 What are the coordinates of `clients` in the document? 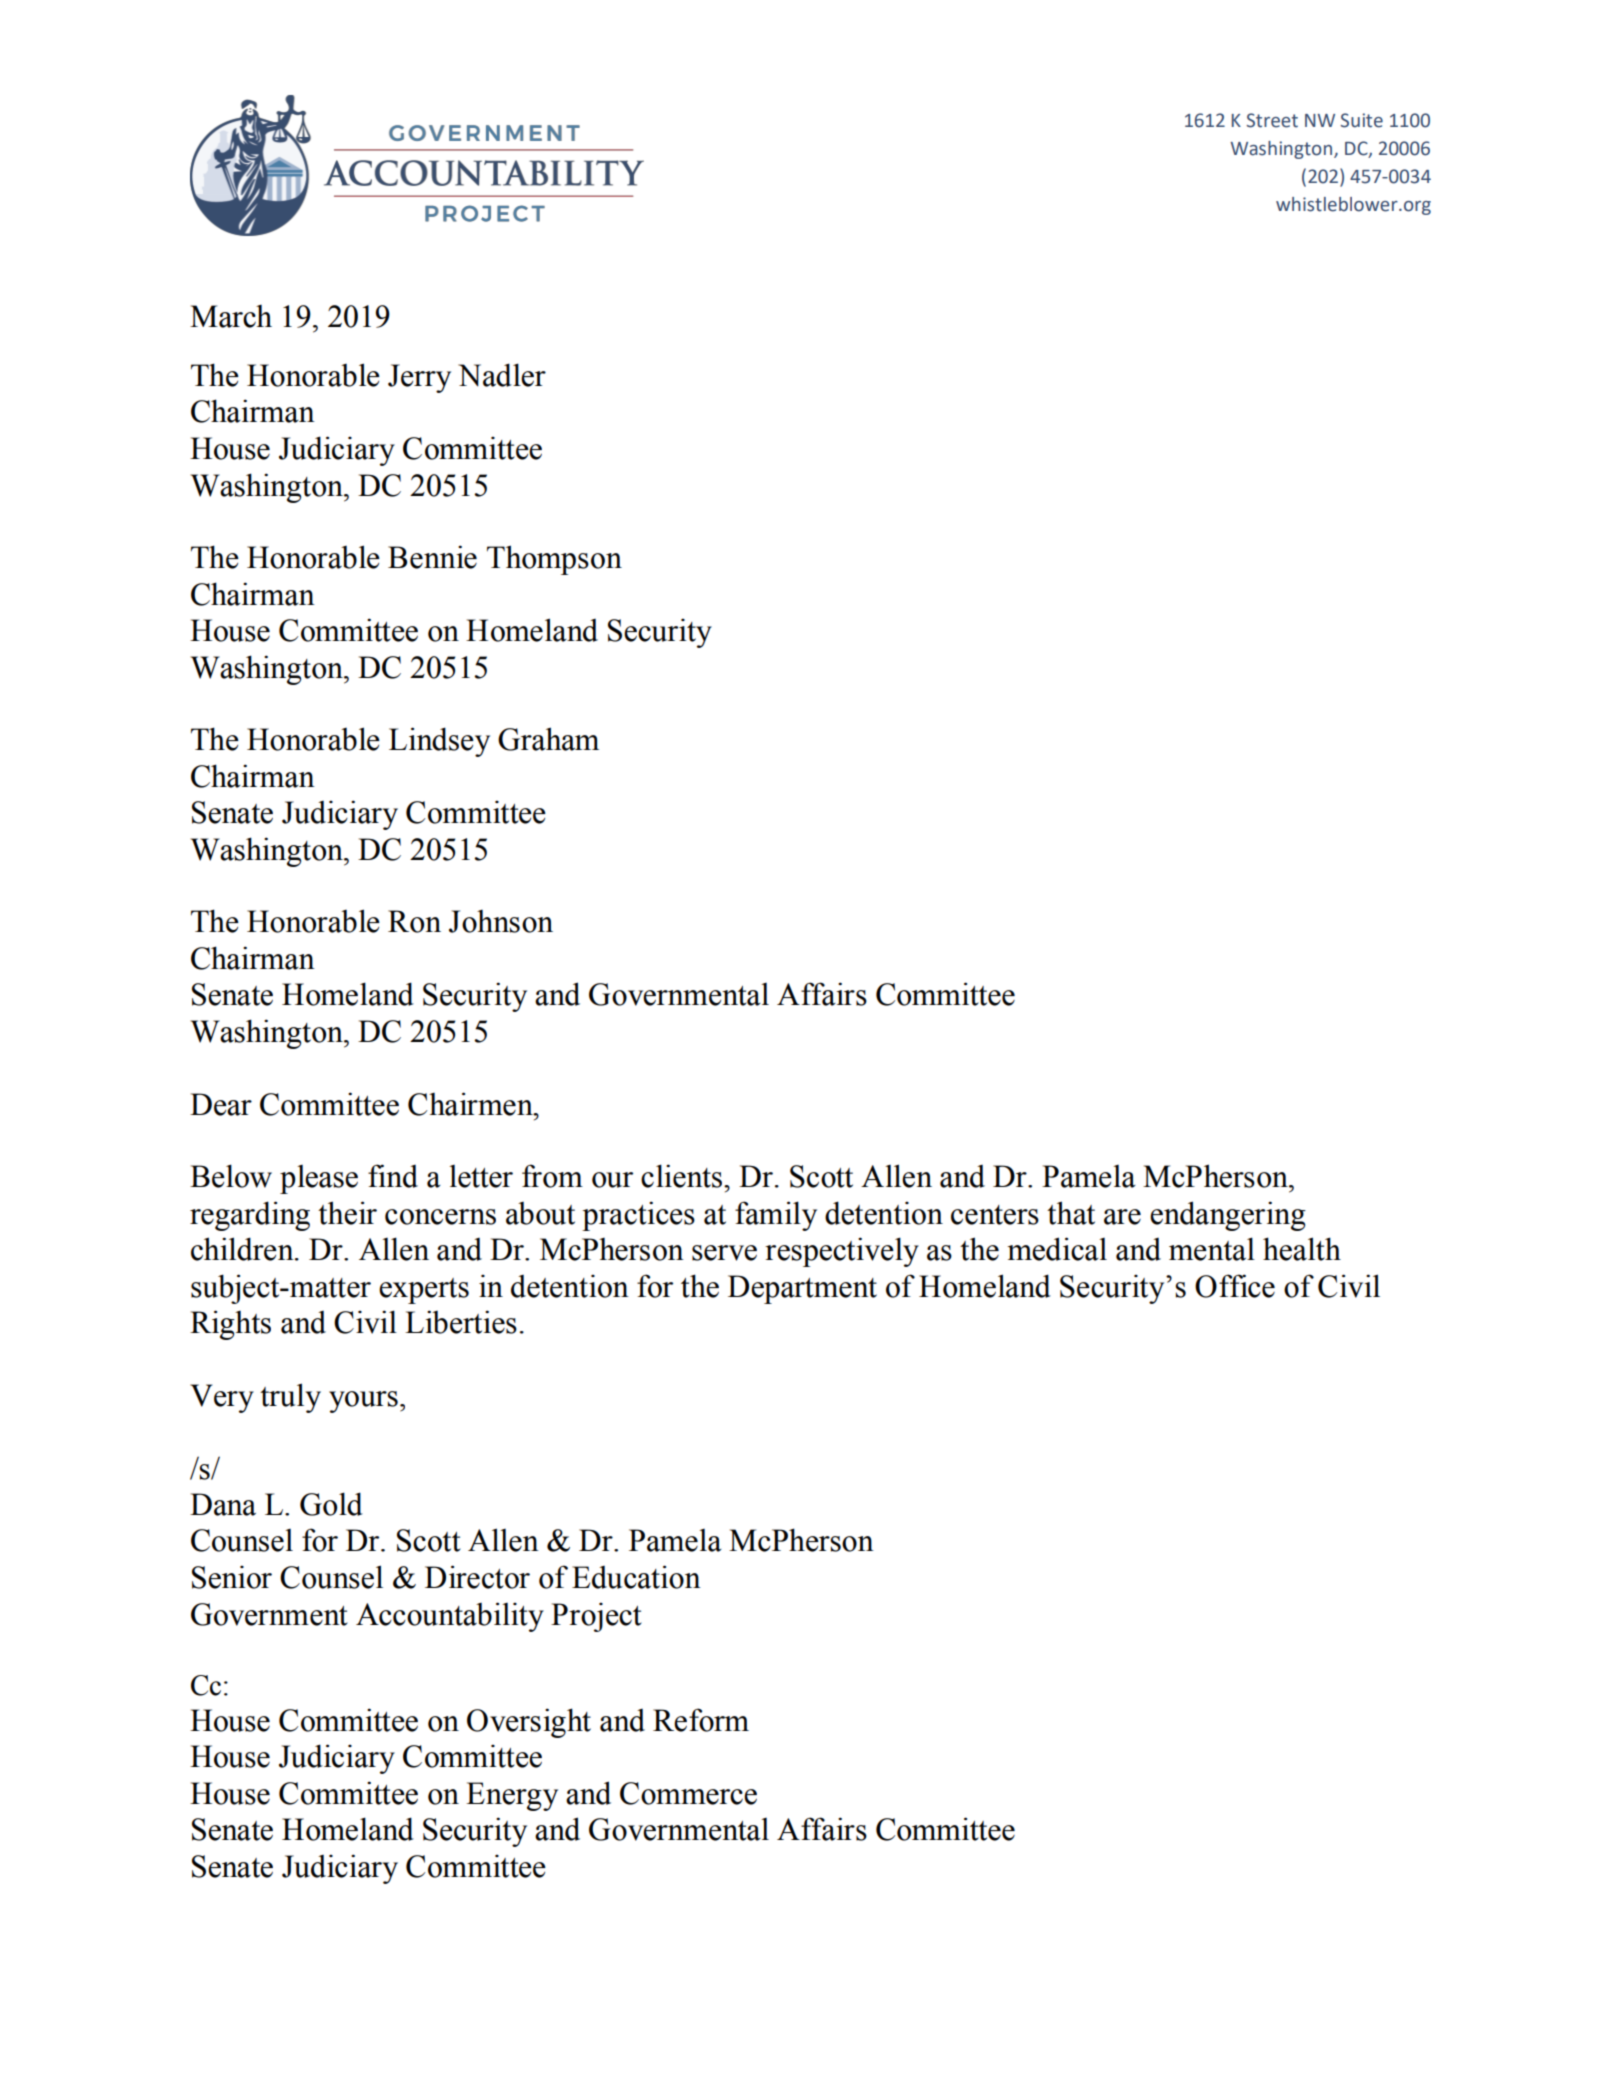 It's located at (681, 1176).
